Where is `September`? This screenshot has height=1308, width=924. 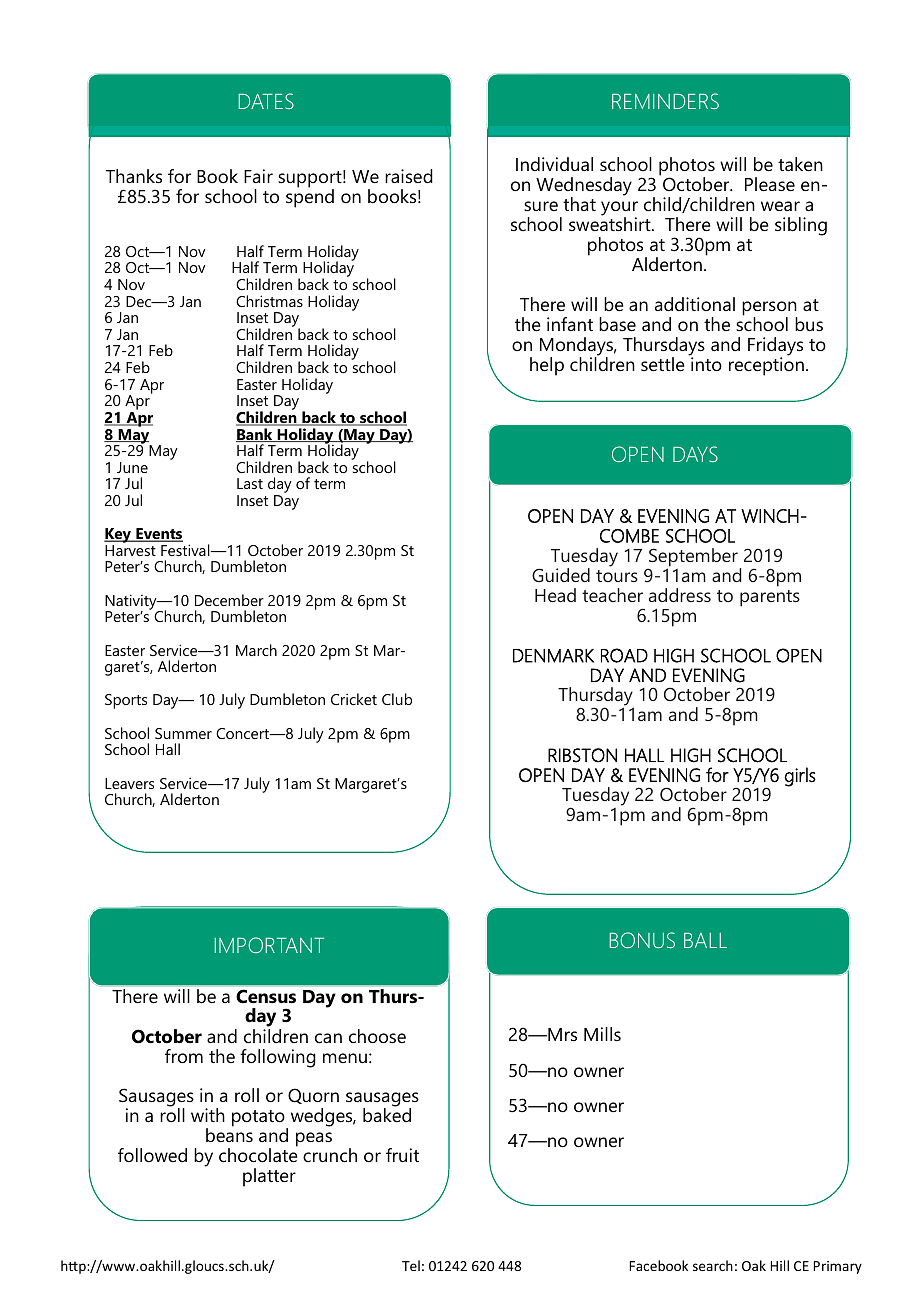
September is located at coordinates (694, 558).
